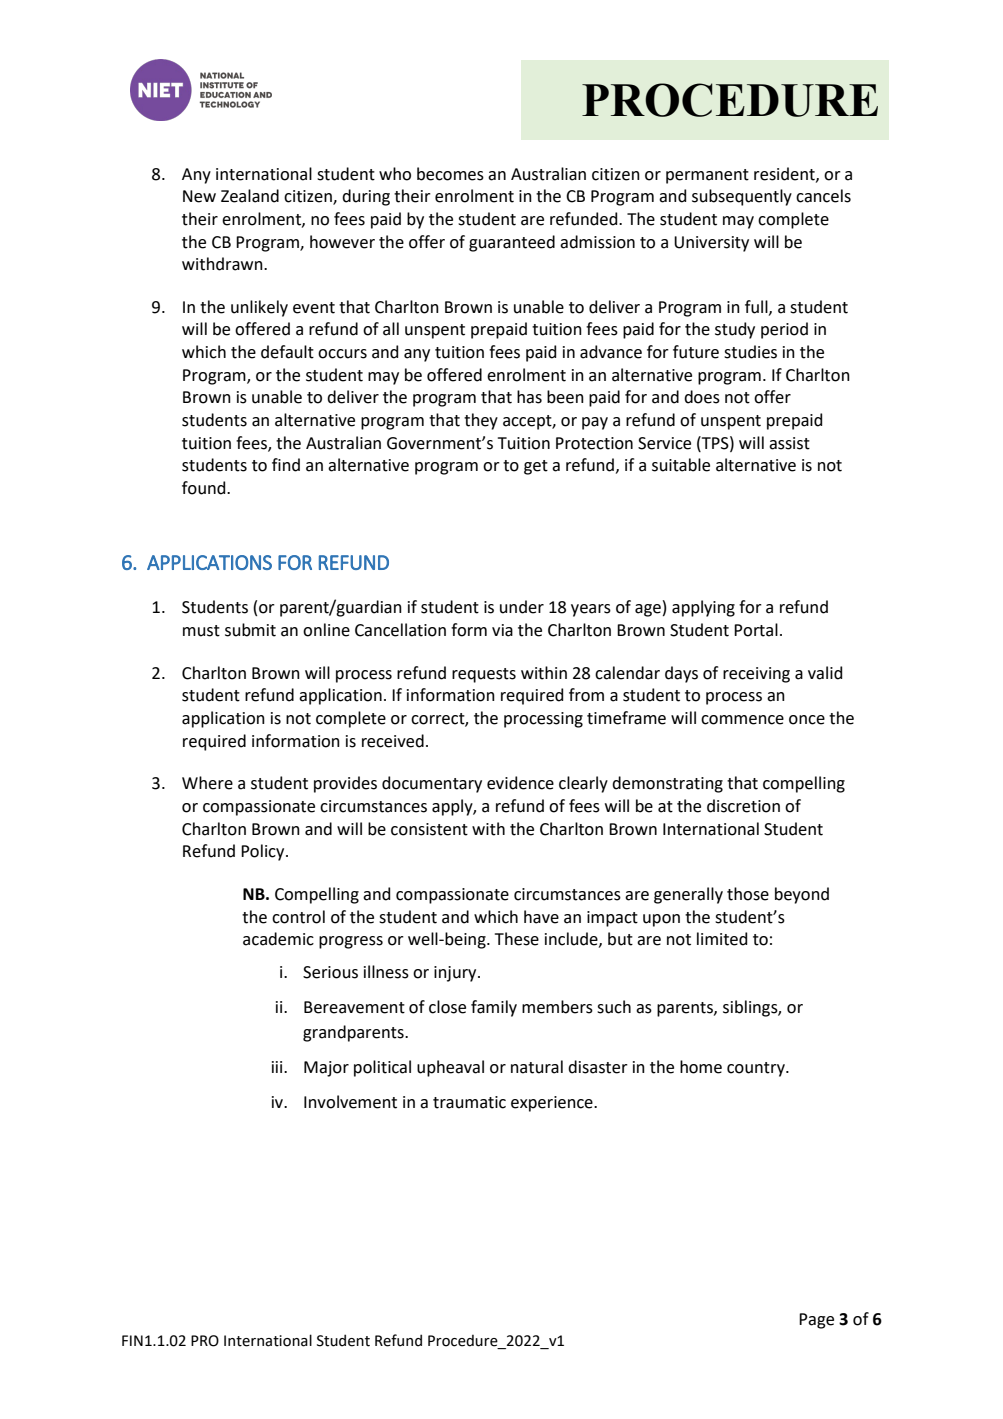 This screenshot has height=1419, width=1003. Describe the element at coordinates (350, 1102) in the screenshot. I see `Involvement` at that location.
